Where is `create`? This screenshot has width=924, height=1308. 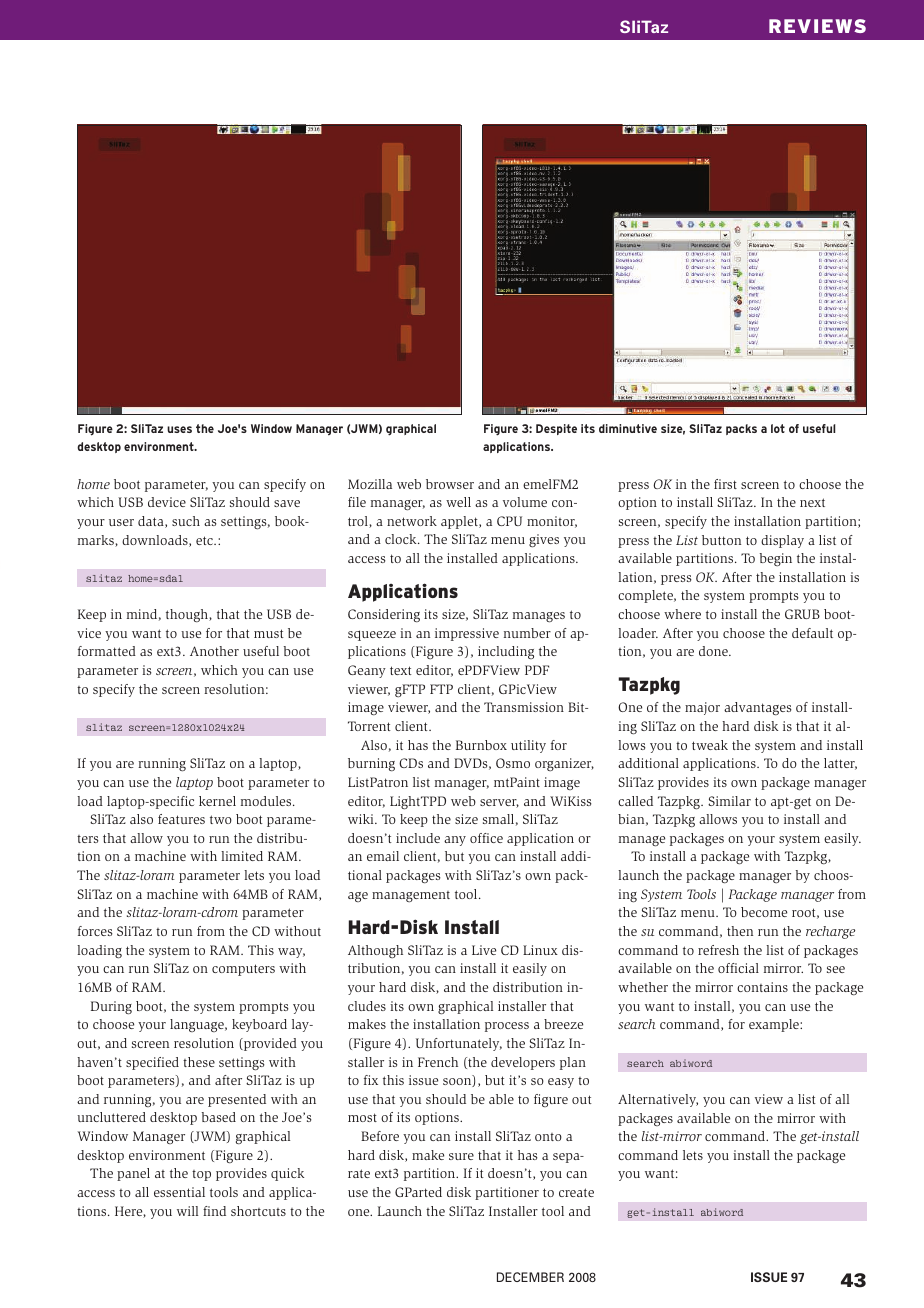
create is located at coordinates (576, 1192).
